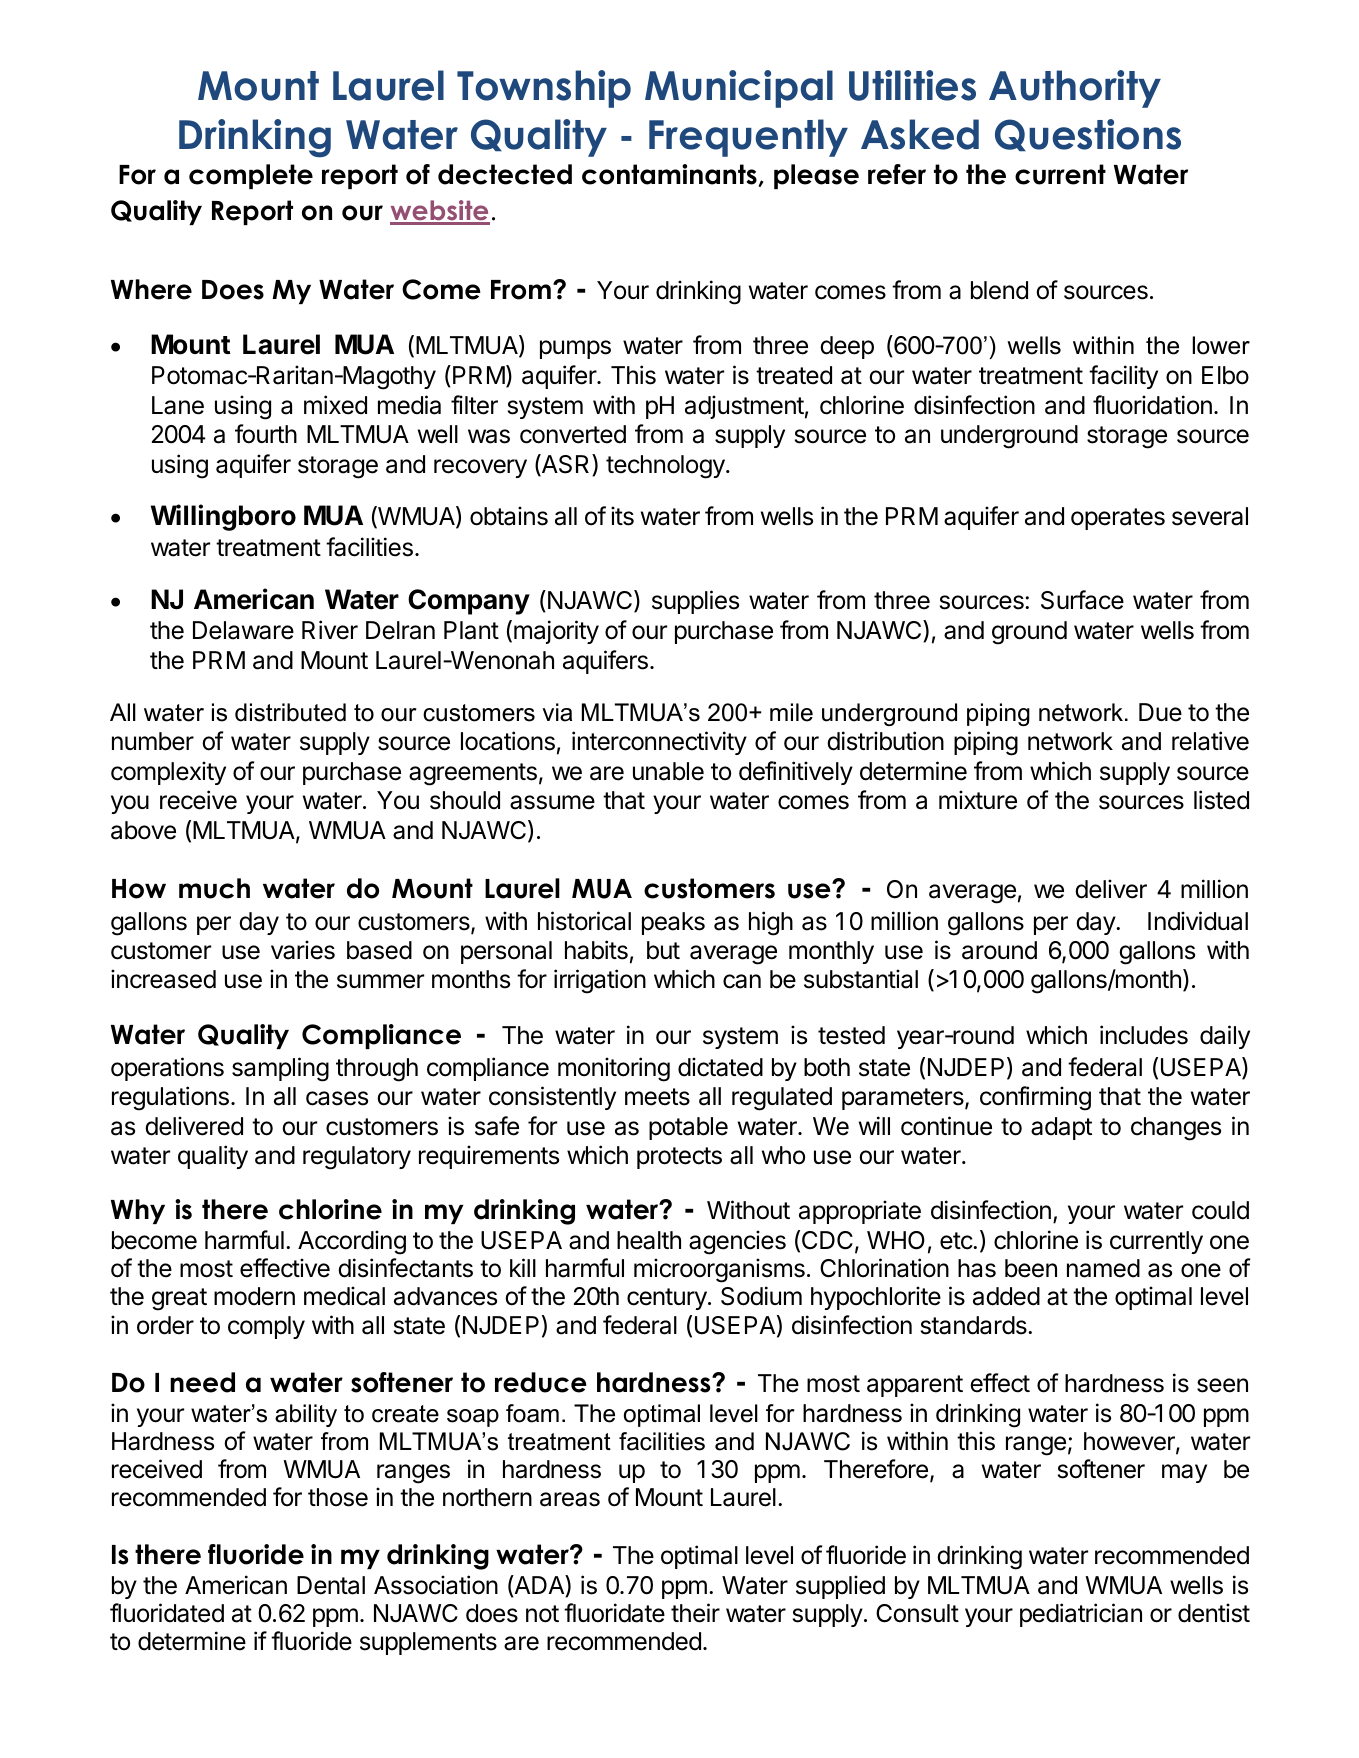 The image size is (1359, 1758). What do you see at coordinates (280, 1069) in the screenshot?
I see `sampling` at bounding box center [280, 1069].
